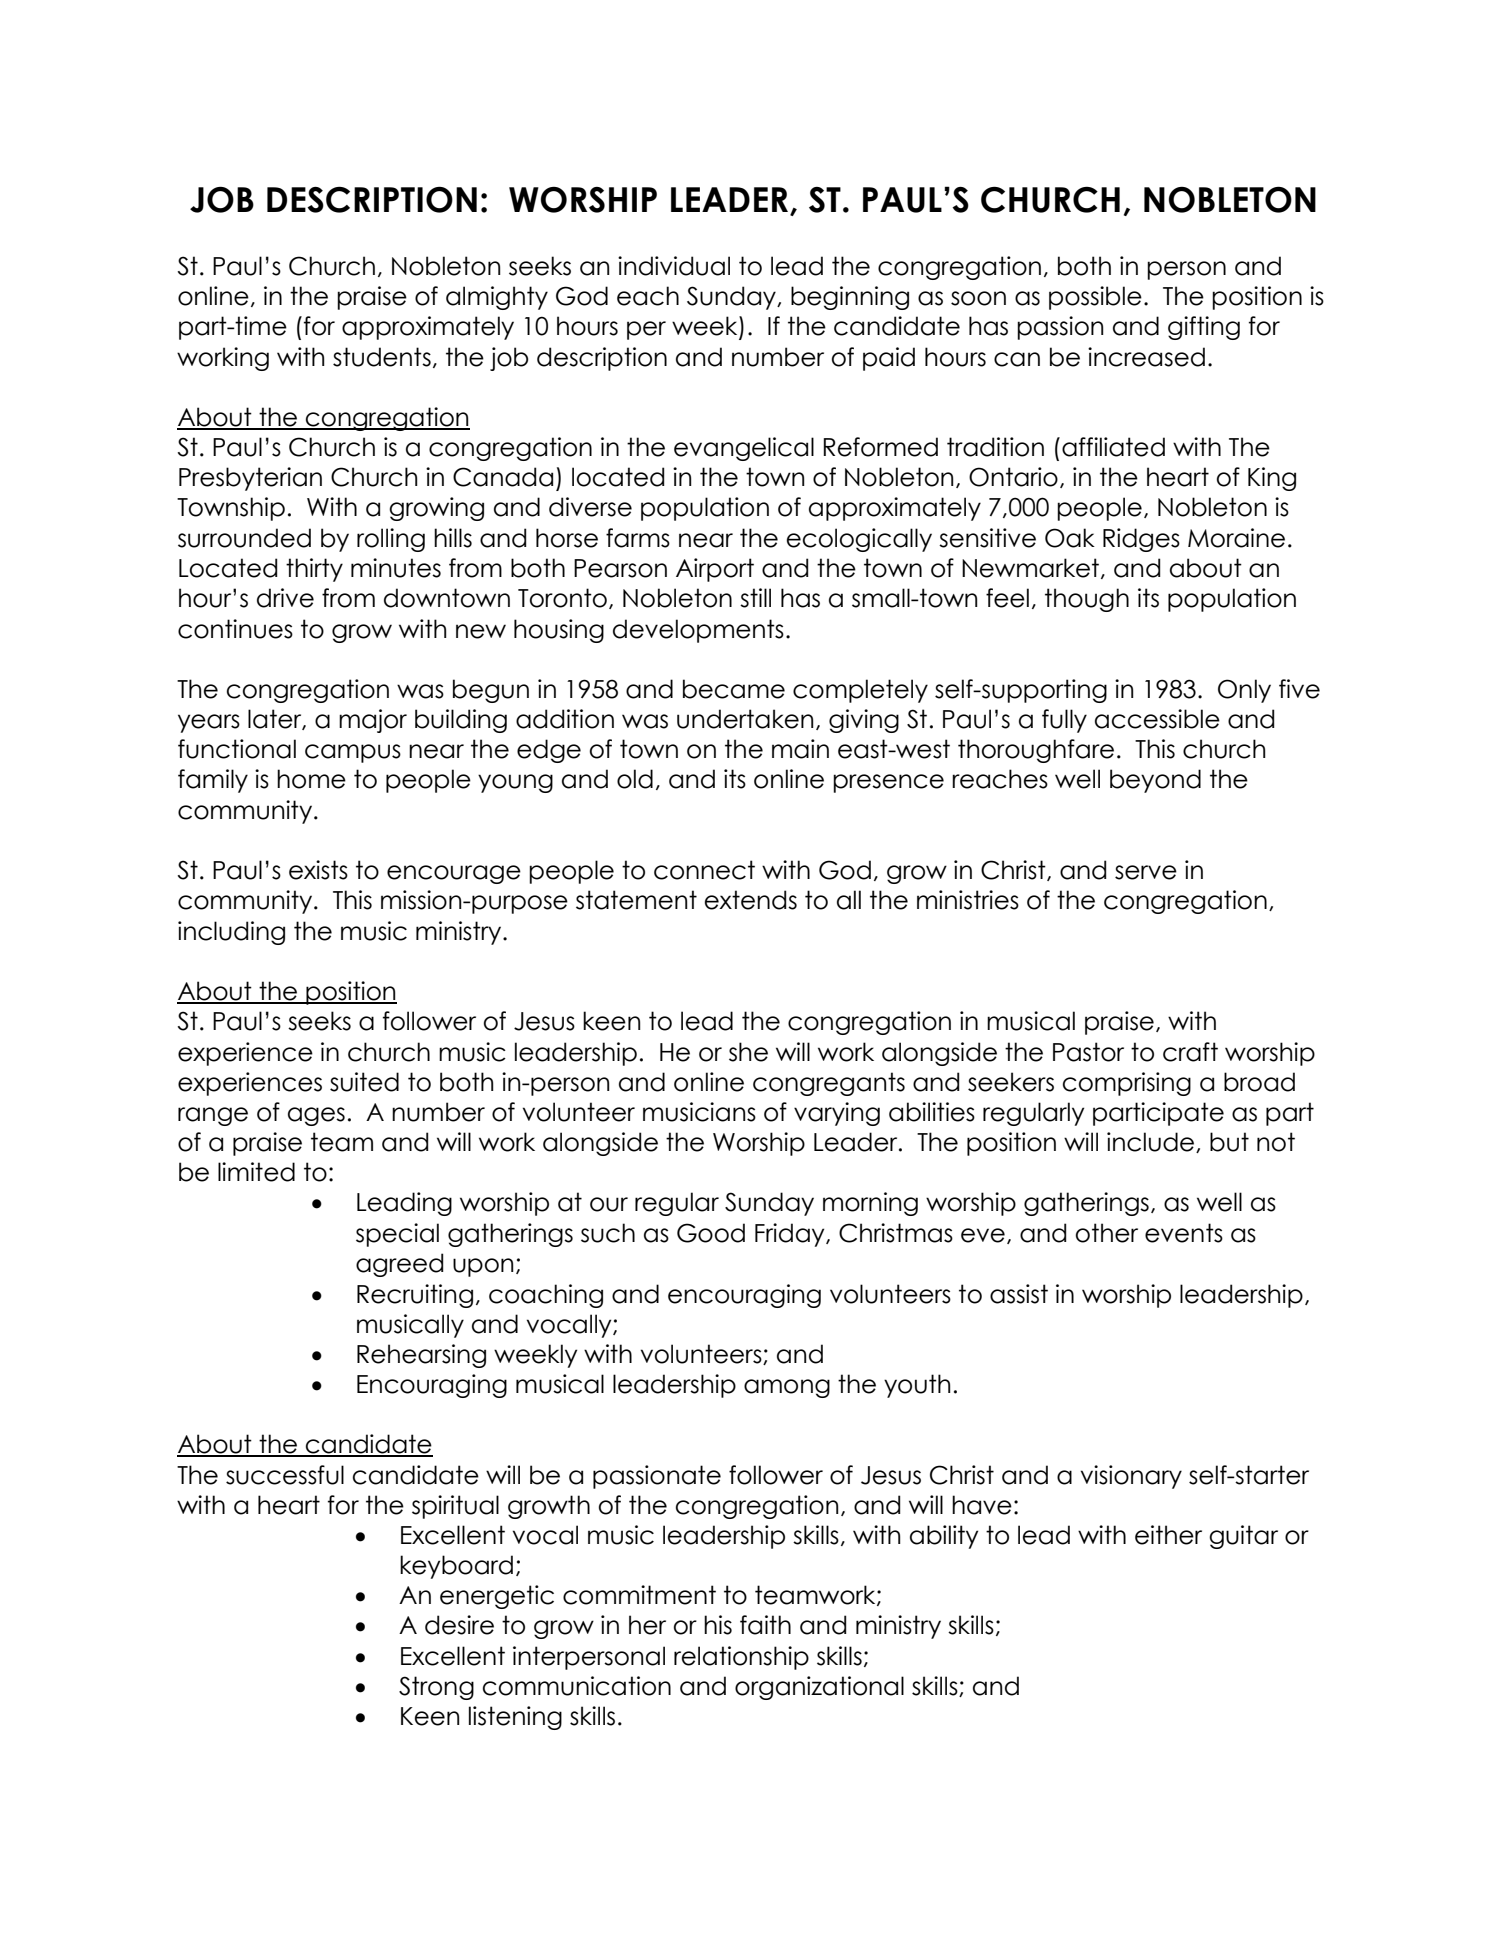 This image has height=1952, width=1508. I want to click on gifting, so click(1204, 328).
